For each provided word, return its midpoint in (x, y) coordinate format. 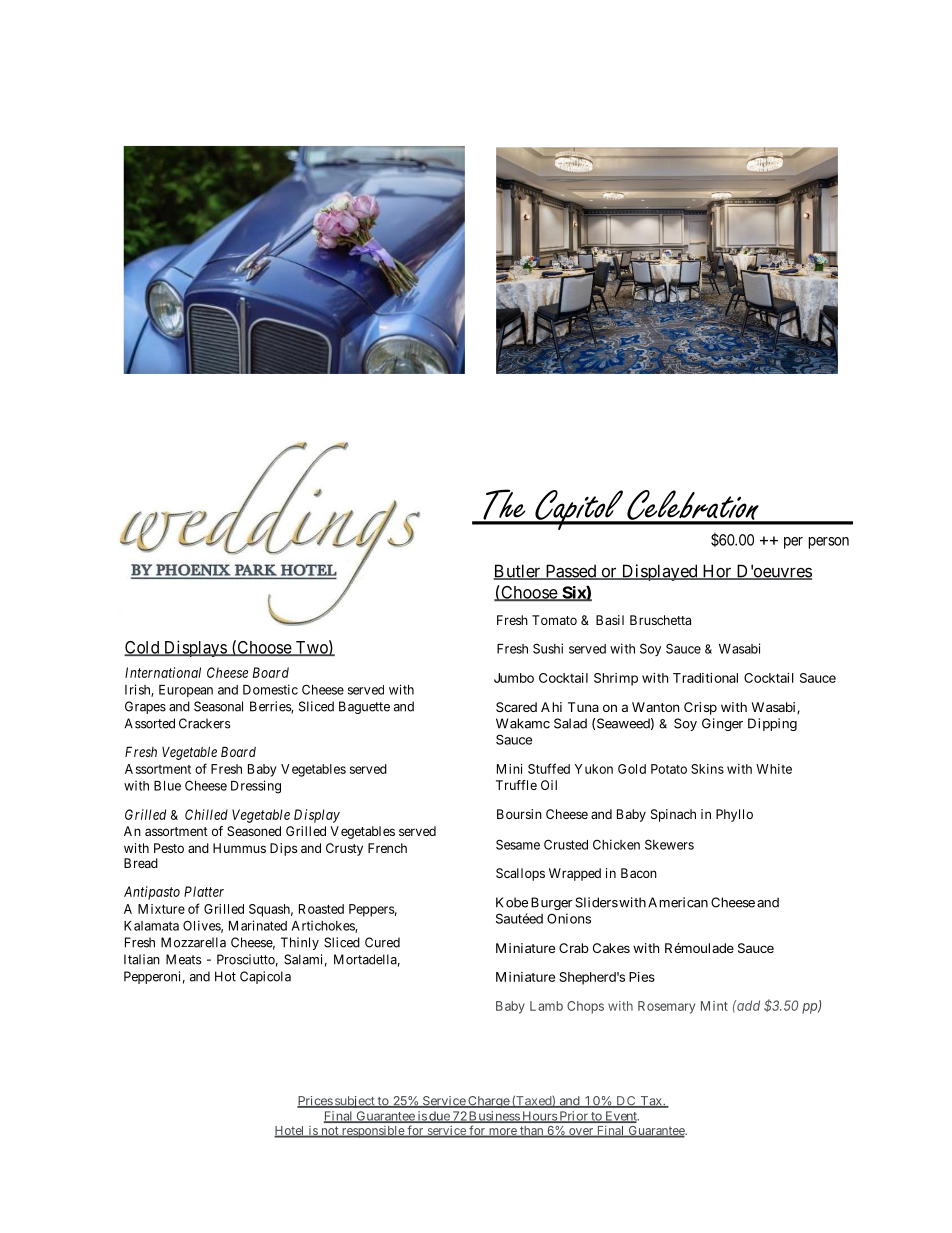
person (829, 543)
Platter (204, 891)
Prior (573, 1117)
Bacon (639, 873)
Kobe (512, 902)
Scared (516, 707)
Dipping (772, 724)
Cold (143, 648)
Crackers (205, 723)
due (439, 1117)
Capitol (579, 510)
